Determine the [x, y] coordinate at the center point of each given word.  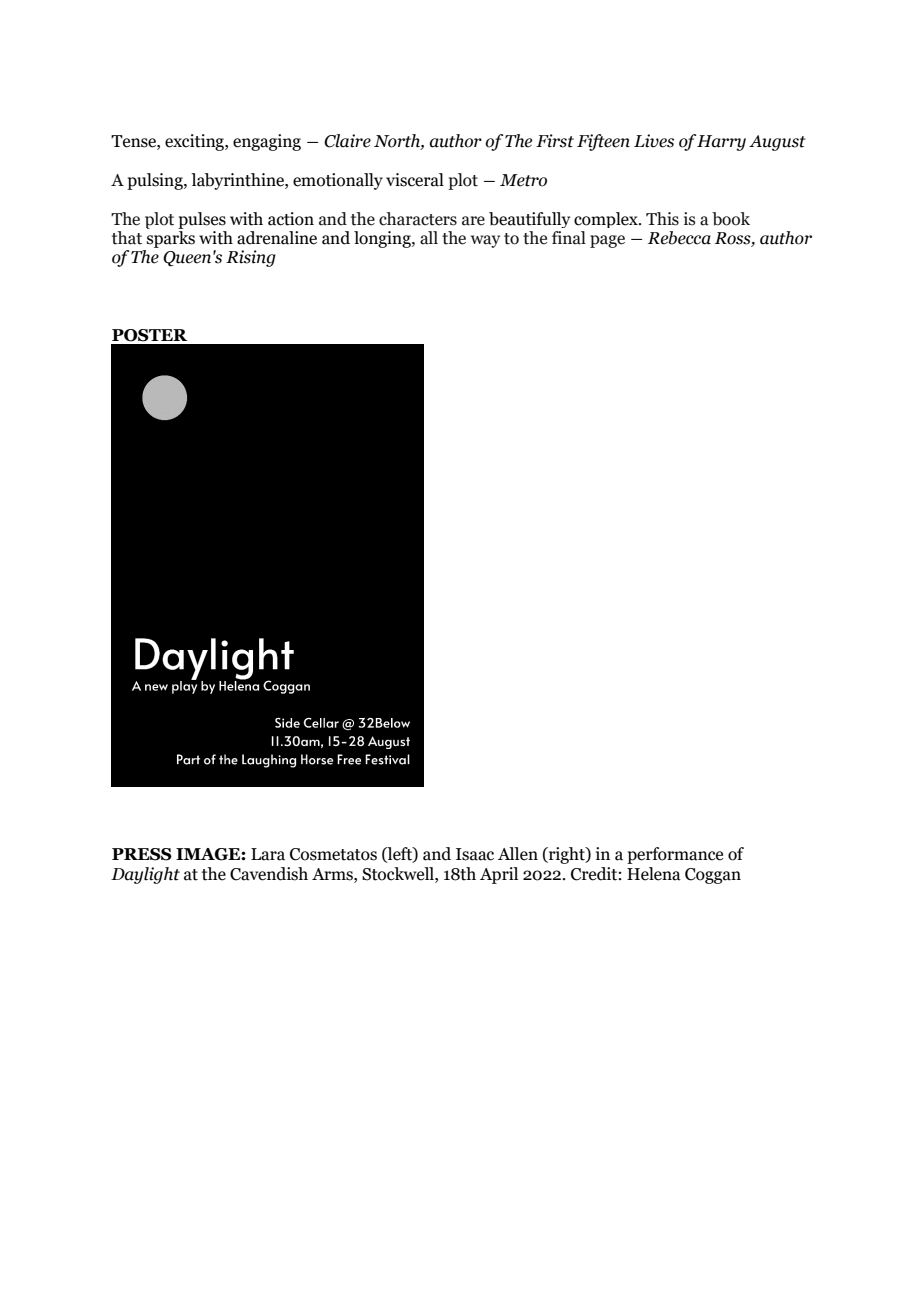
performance [675, 855]
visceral [415, 180]
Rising [251, 258]
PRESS [142, 854]
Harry [721, 143]
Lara [268, 854]
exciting [195, 142]
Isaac [475, 854]
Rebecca [679, 238]
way [485, 241]
